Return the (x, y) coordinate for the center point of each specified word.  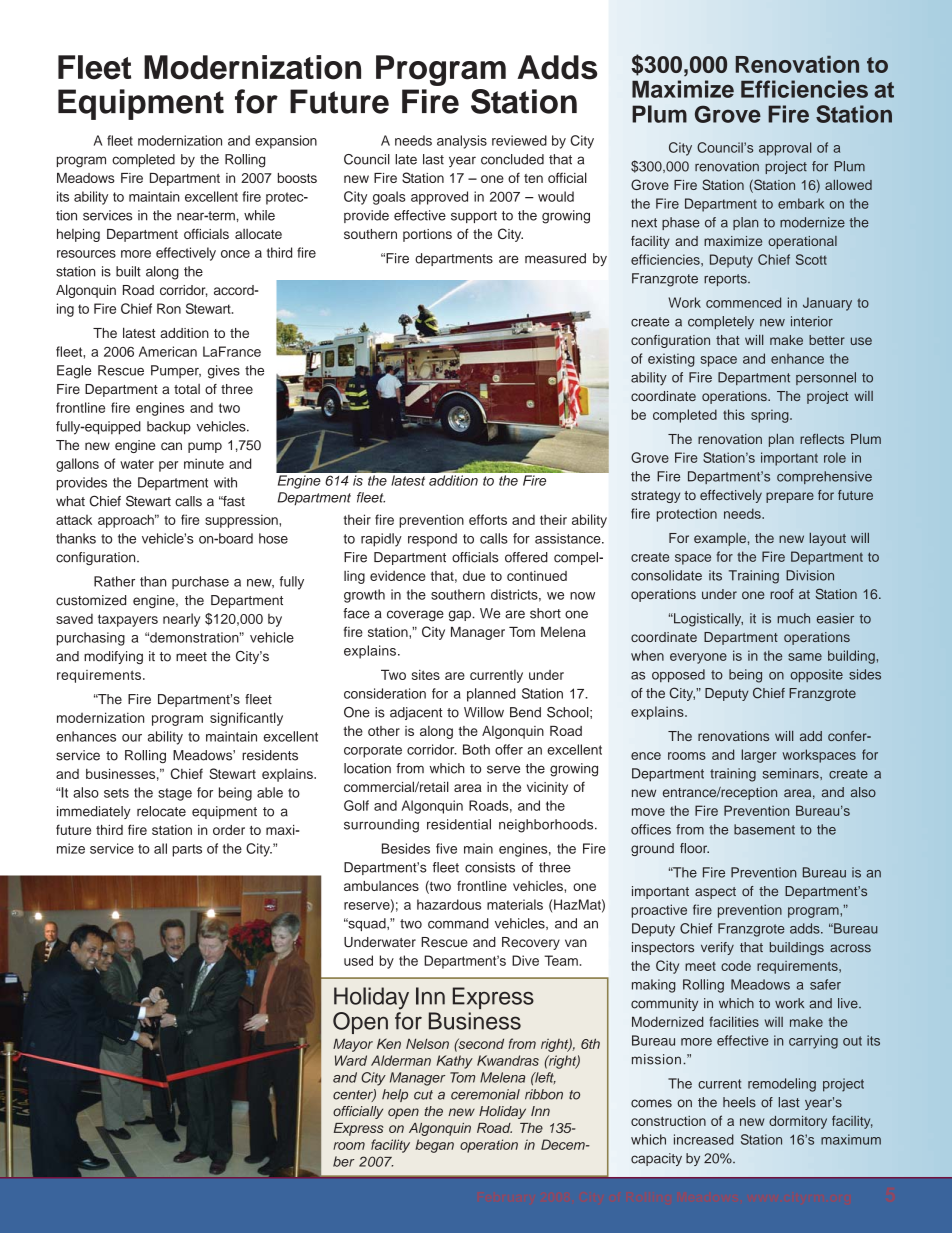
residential (459, 824)
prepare (790, 497)
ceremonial (485, 1094)
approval (785, 149)
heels (739, 1102)
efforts (488, 519)
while (259, 215)
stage (175, 794)
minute (204, 463)
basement (764, 829)
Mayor (353, 1045)
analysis (462, 142)
